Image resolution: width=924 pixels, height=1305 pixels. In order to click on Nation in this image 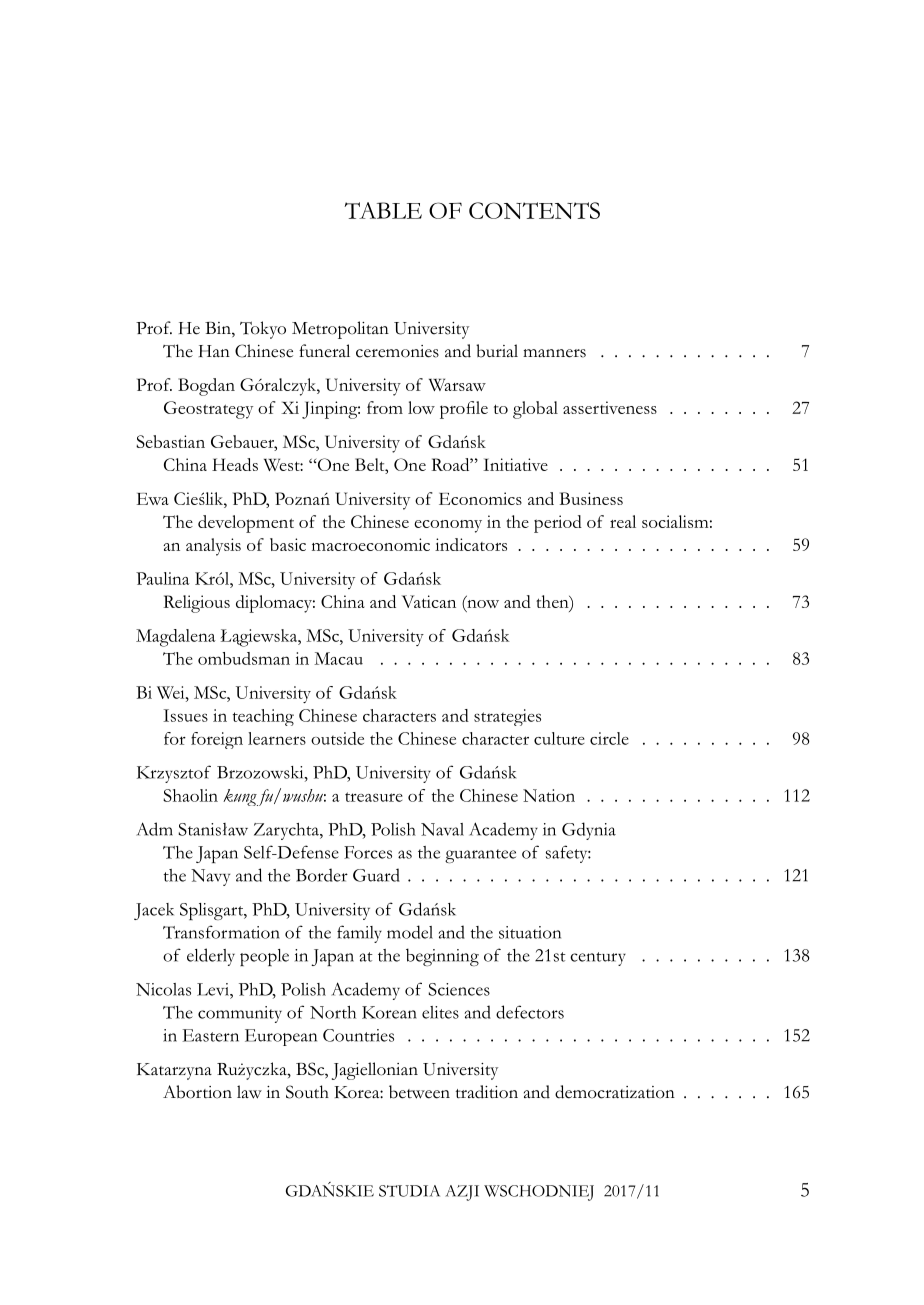, I will do `click(549, 795)`.
